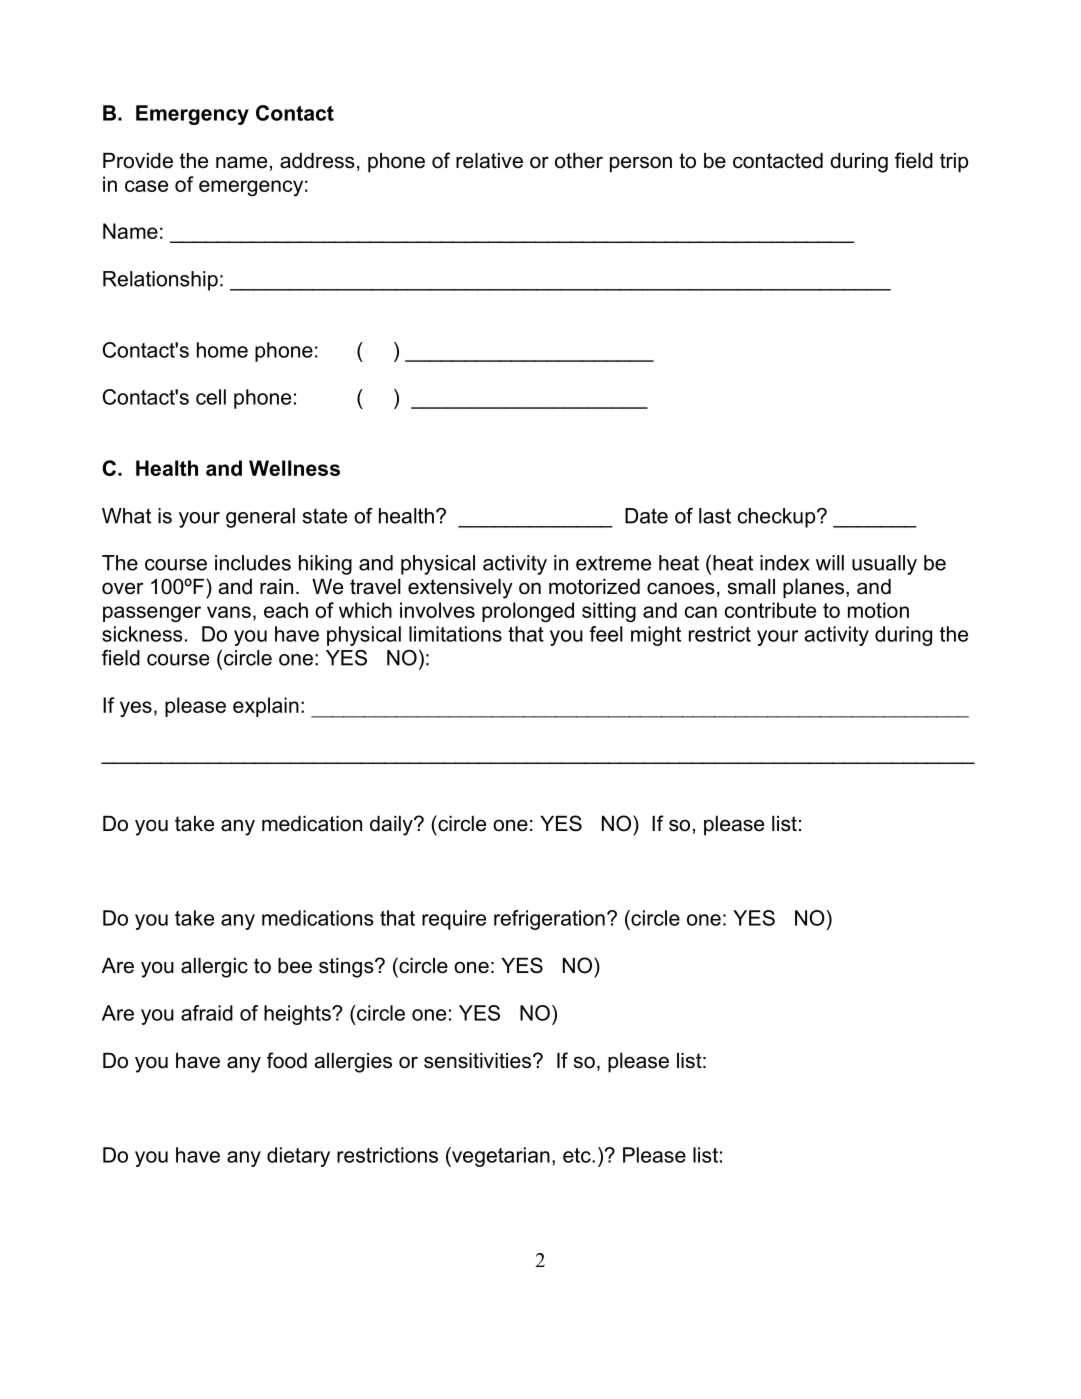 This image has height=1399, width=1081. I want to click on other, so click(579, 161).
